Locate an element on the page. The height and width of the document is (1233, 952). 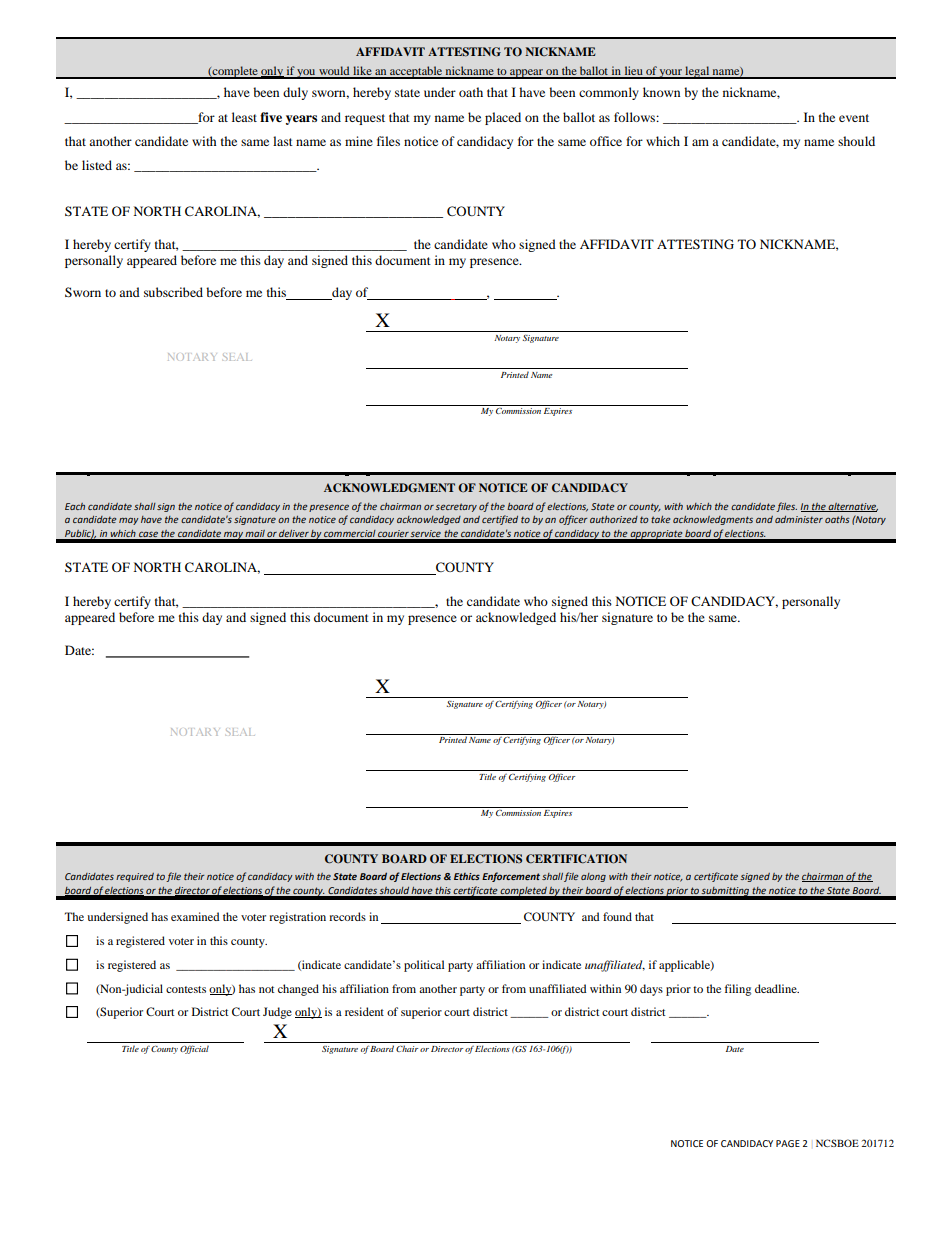
Each is located at coordinates (75, 506).
